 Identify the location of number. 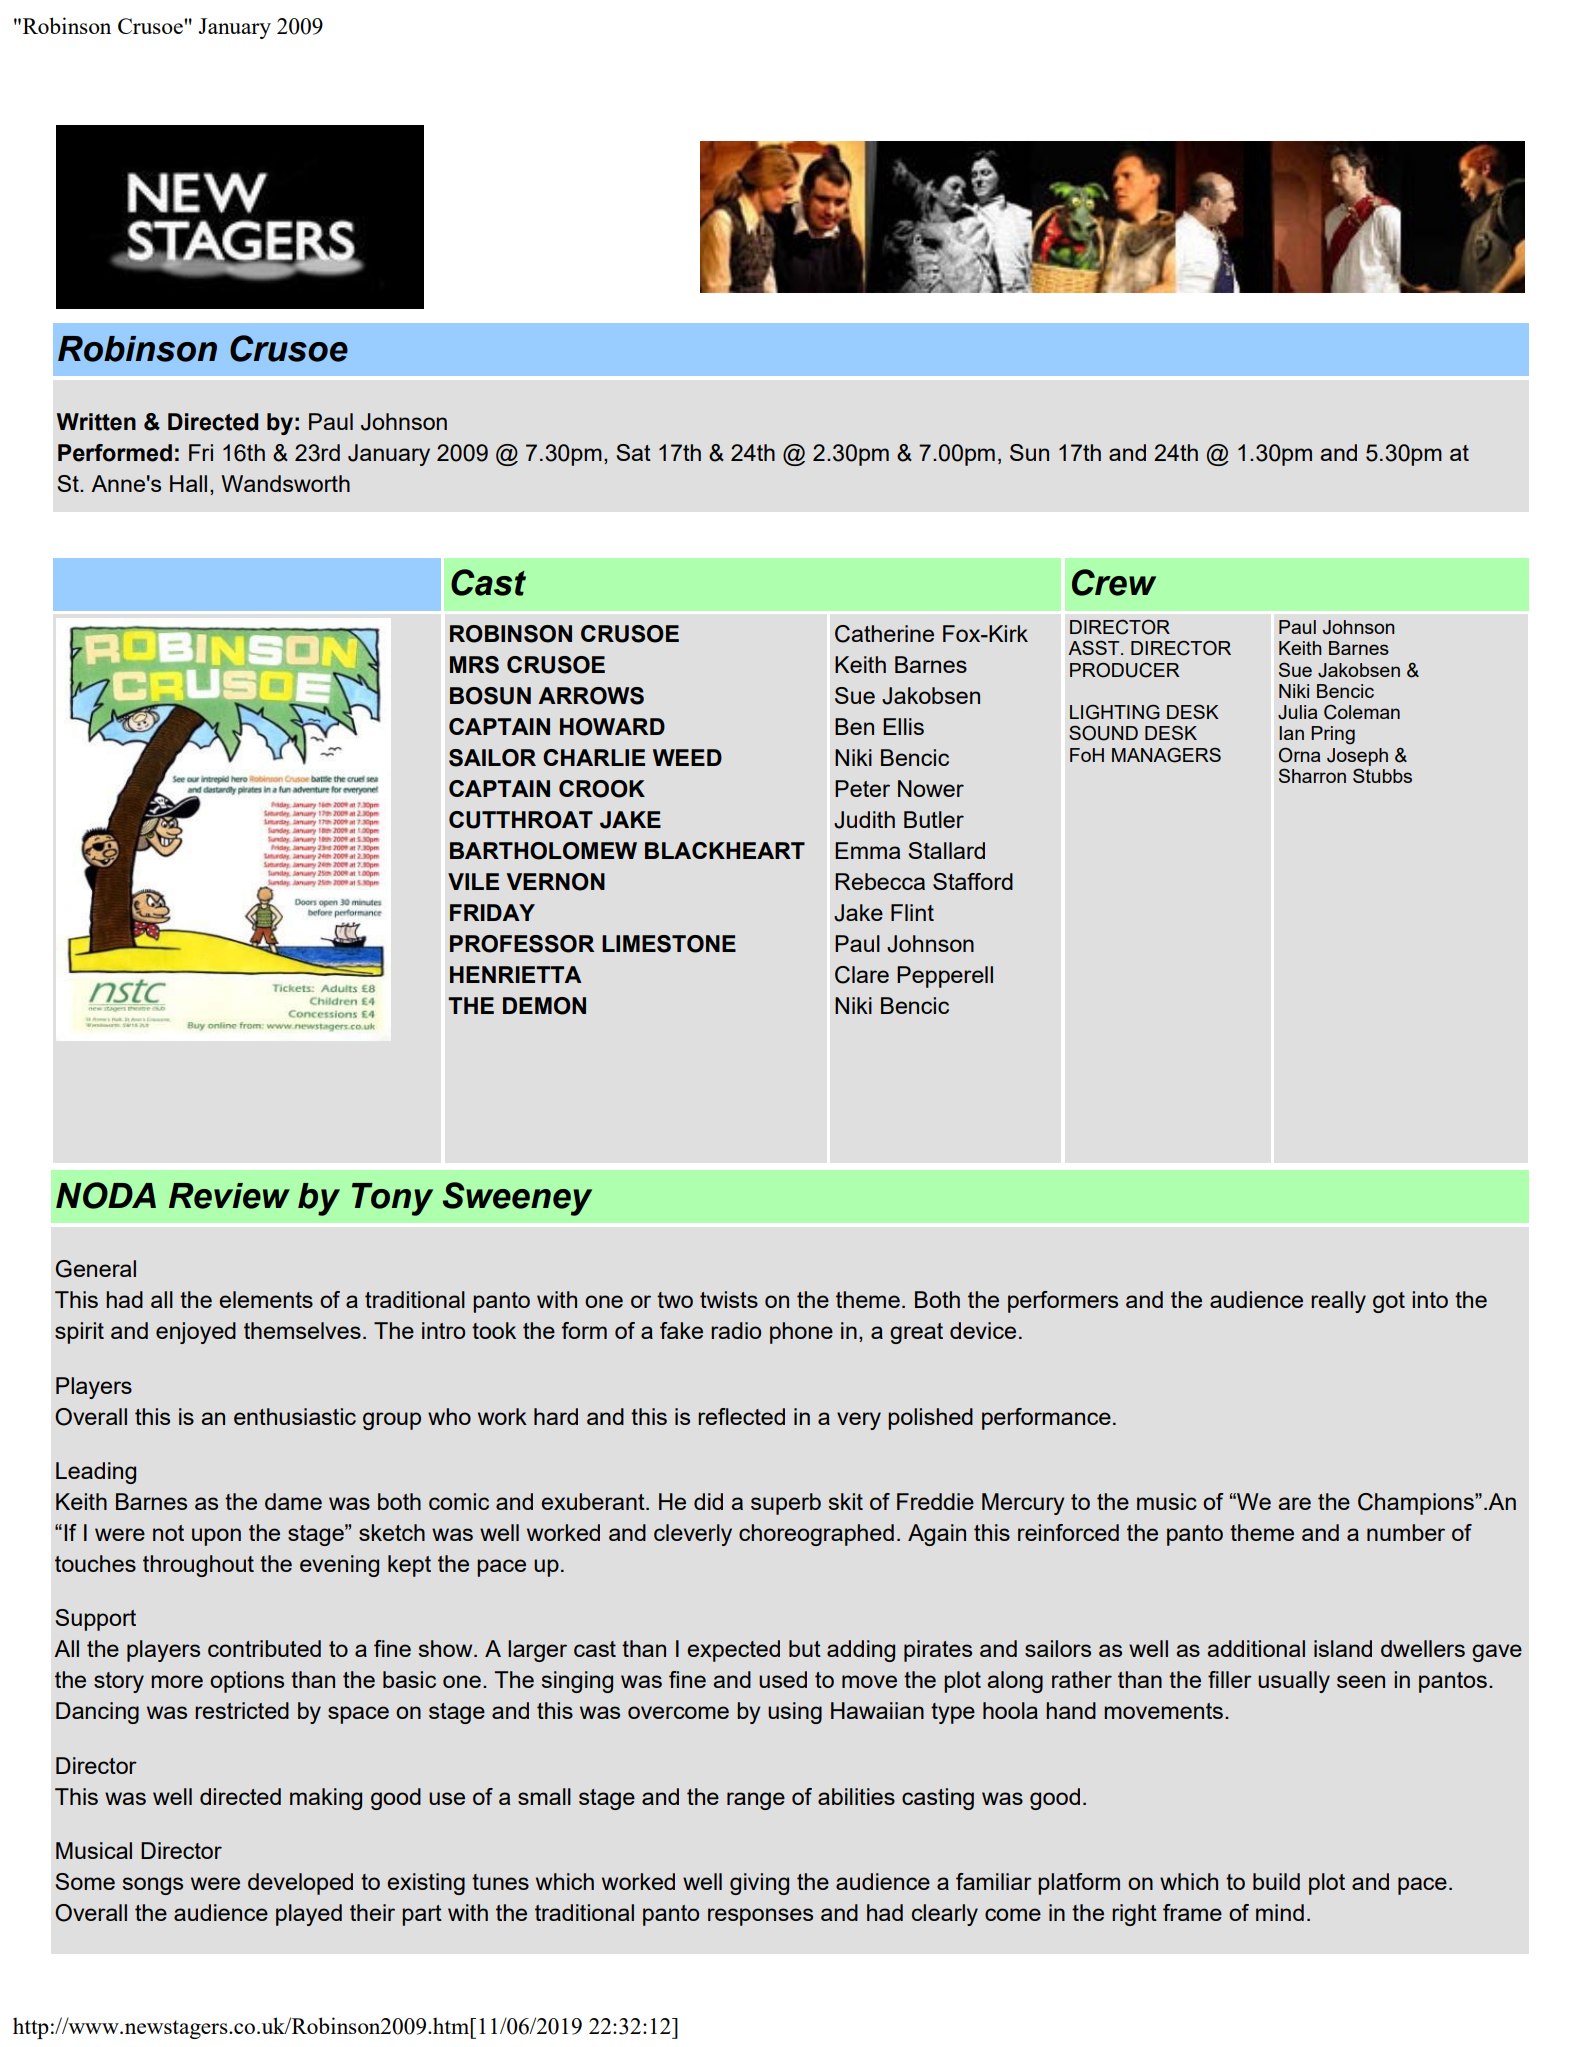
(1406, 1532).
